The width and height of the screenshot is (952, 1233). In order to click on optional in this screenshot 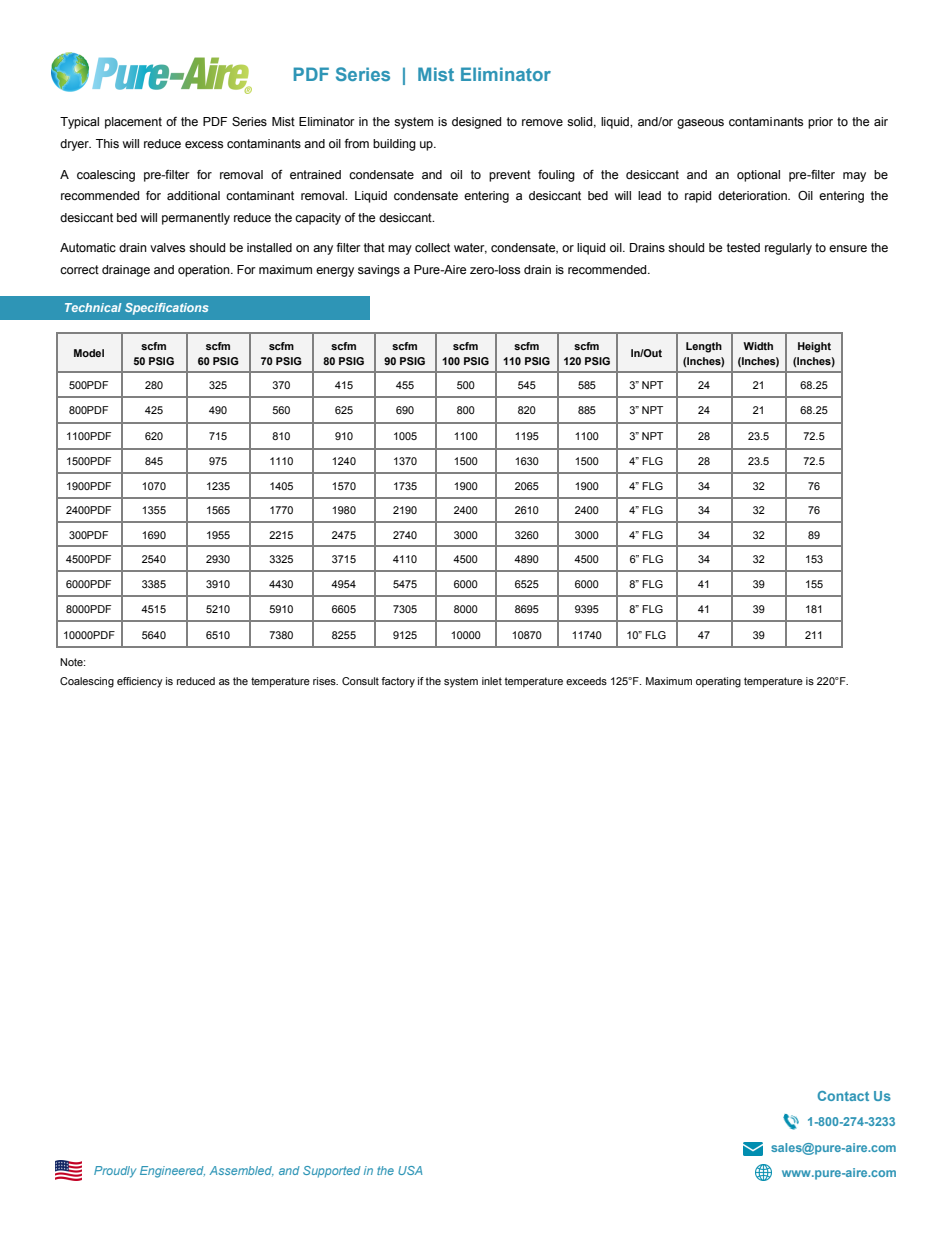, I will do `click(758, 176)`.
